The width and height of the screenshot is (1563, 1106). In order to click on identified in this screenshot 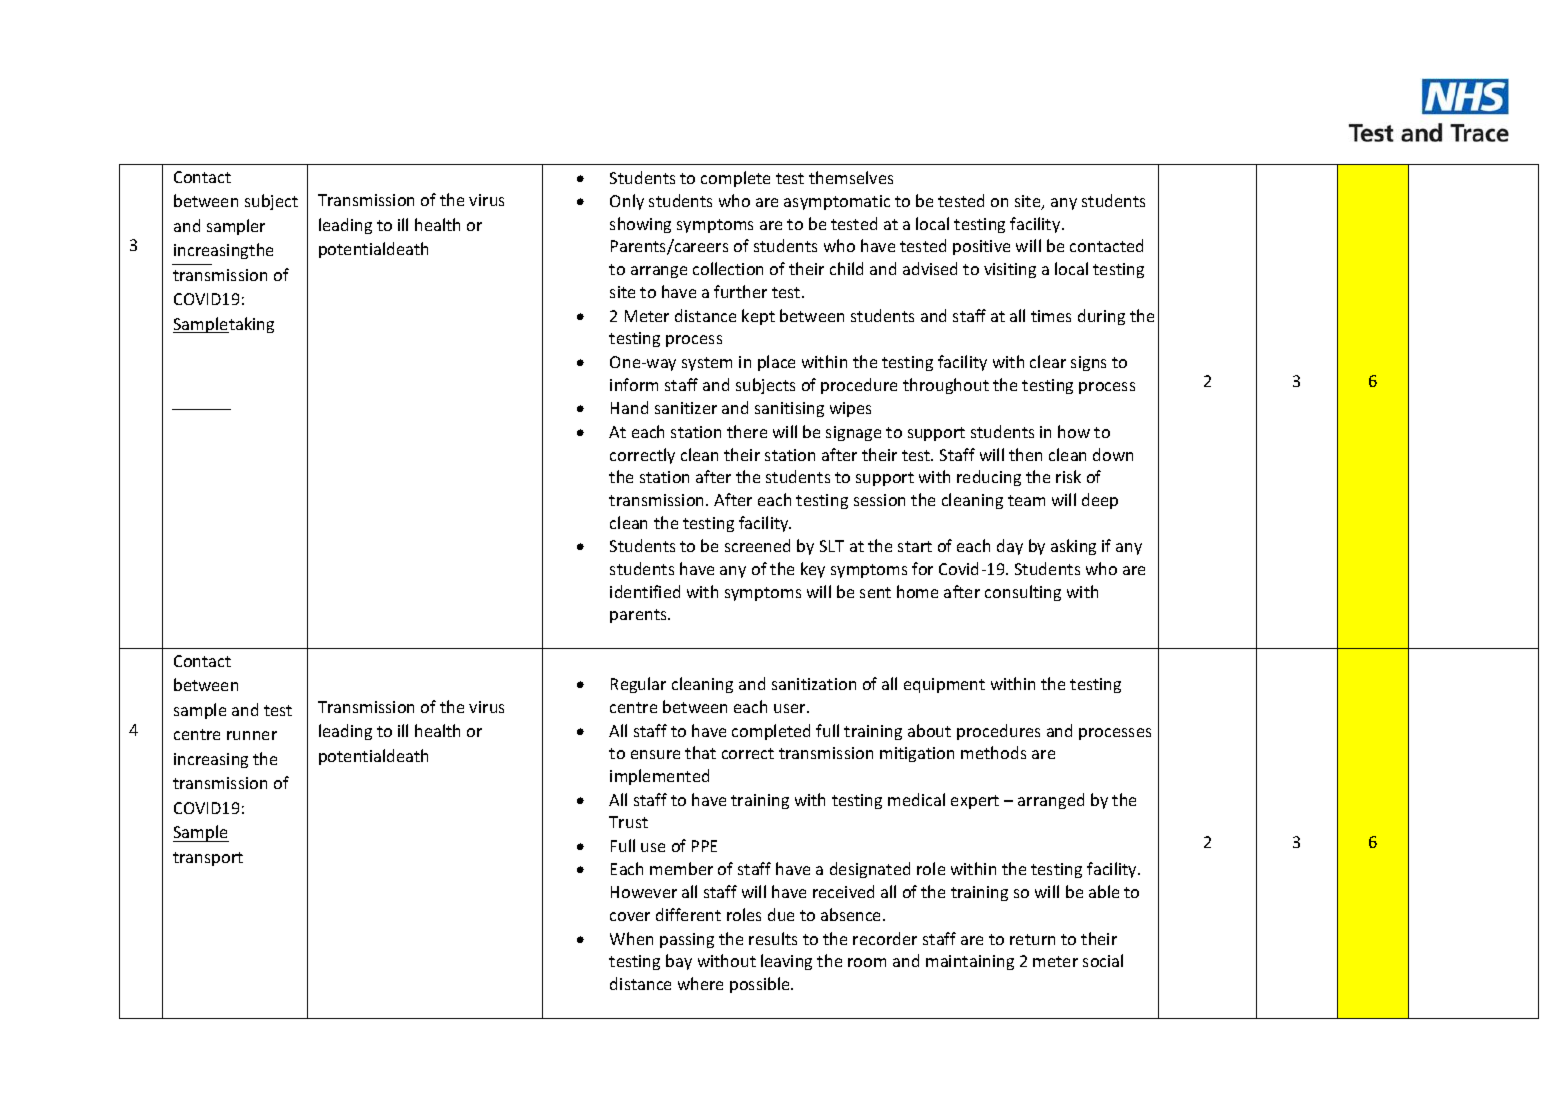, I will do `click(645, 591)`.
